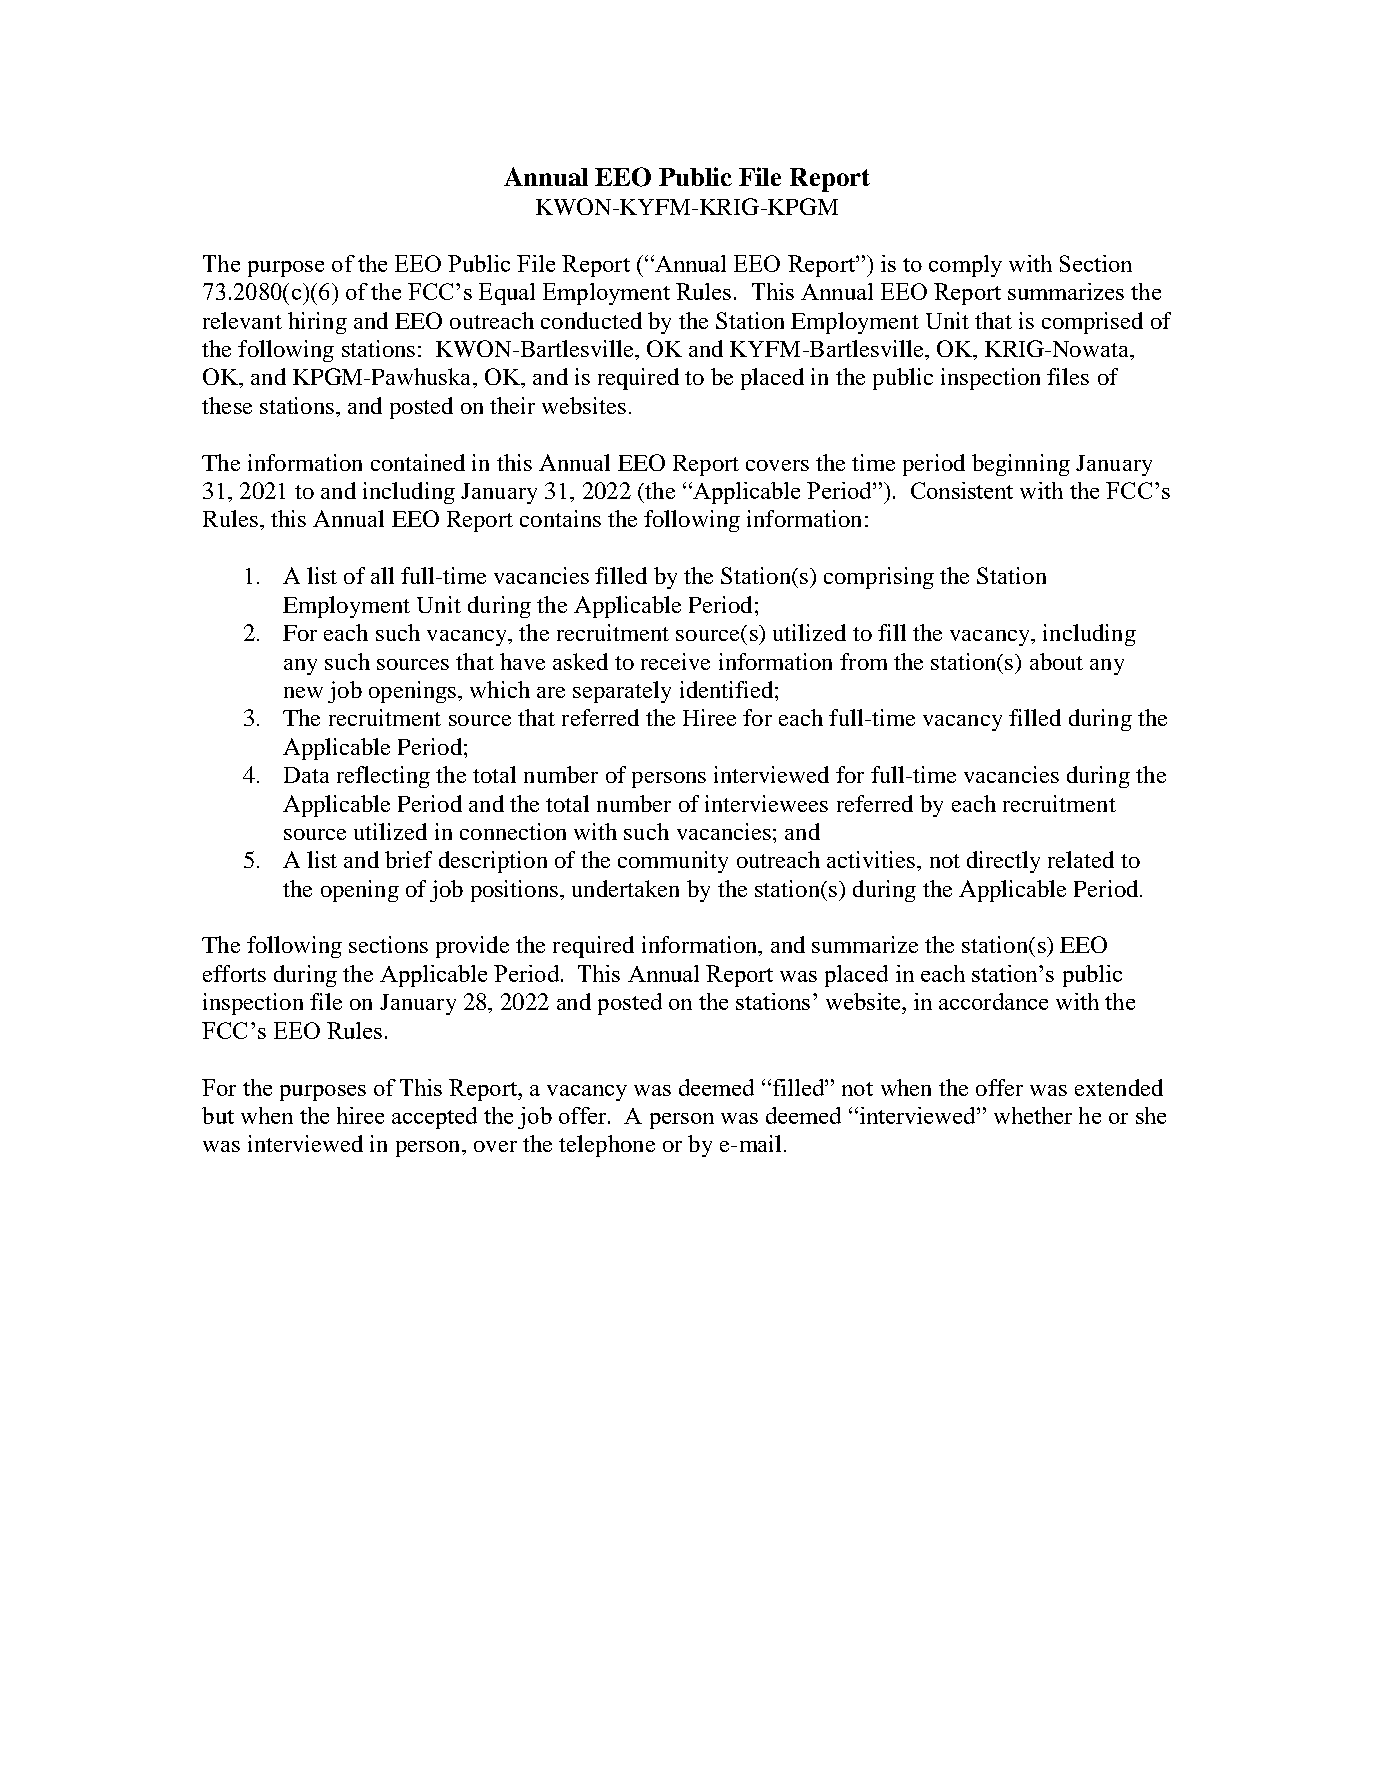 The image size is (1374, 1778). I want to click on comprised, so click(1092, 323).
